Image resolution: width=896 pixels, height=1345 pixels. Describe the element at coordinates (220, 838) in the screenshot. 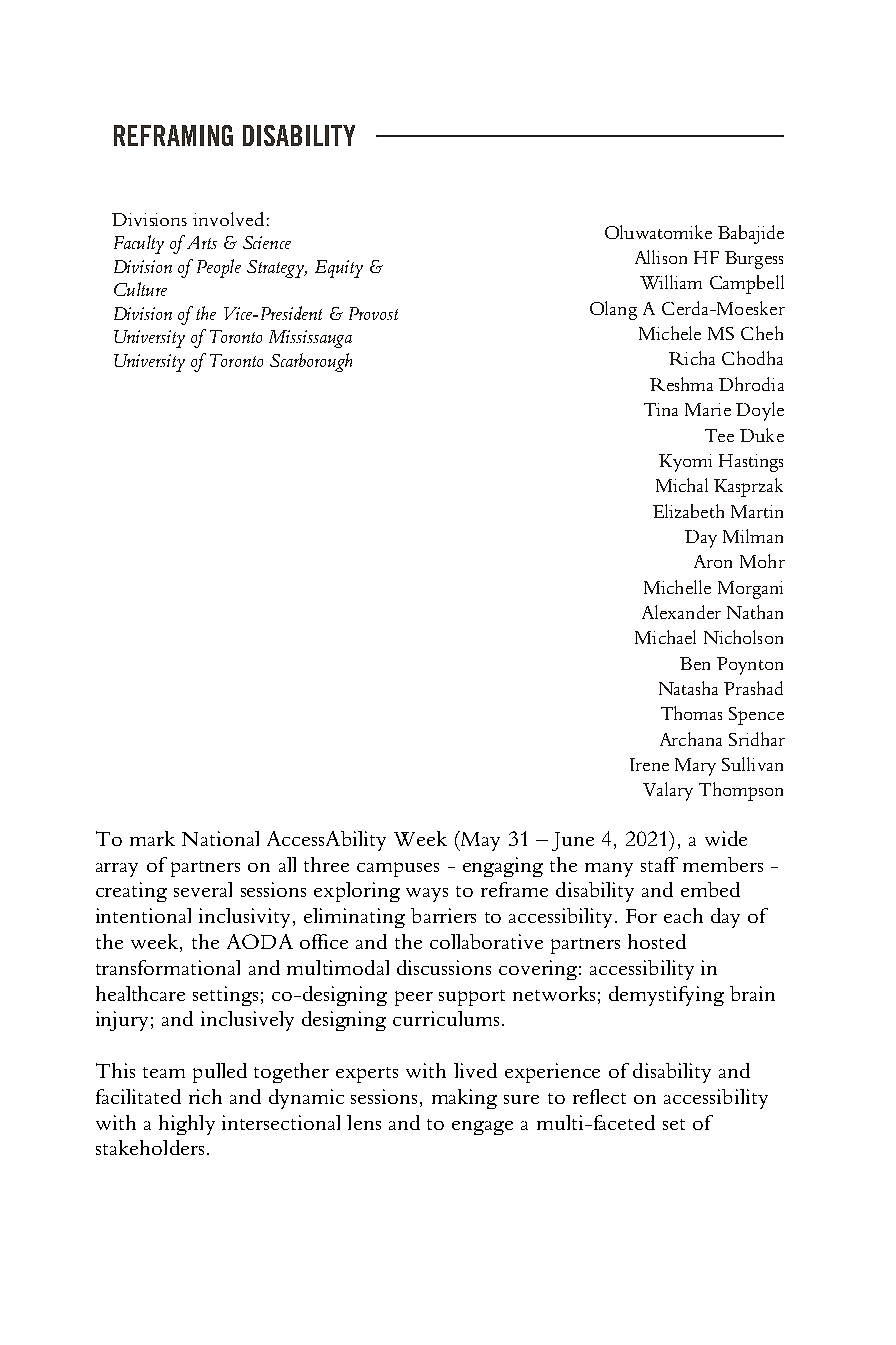

I see `National` at that location.
